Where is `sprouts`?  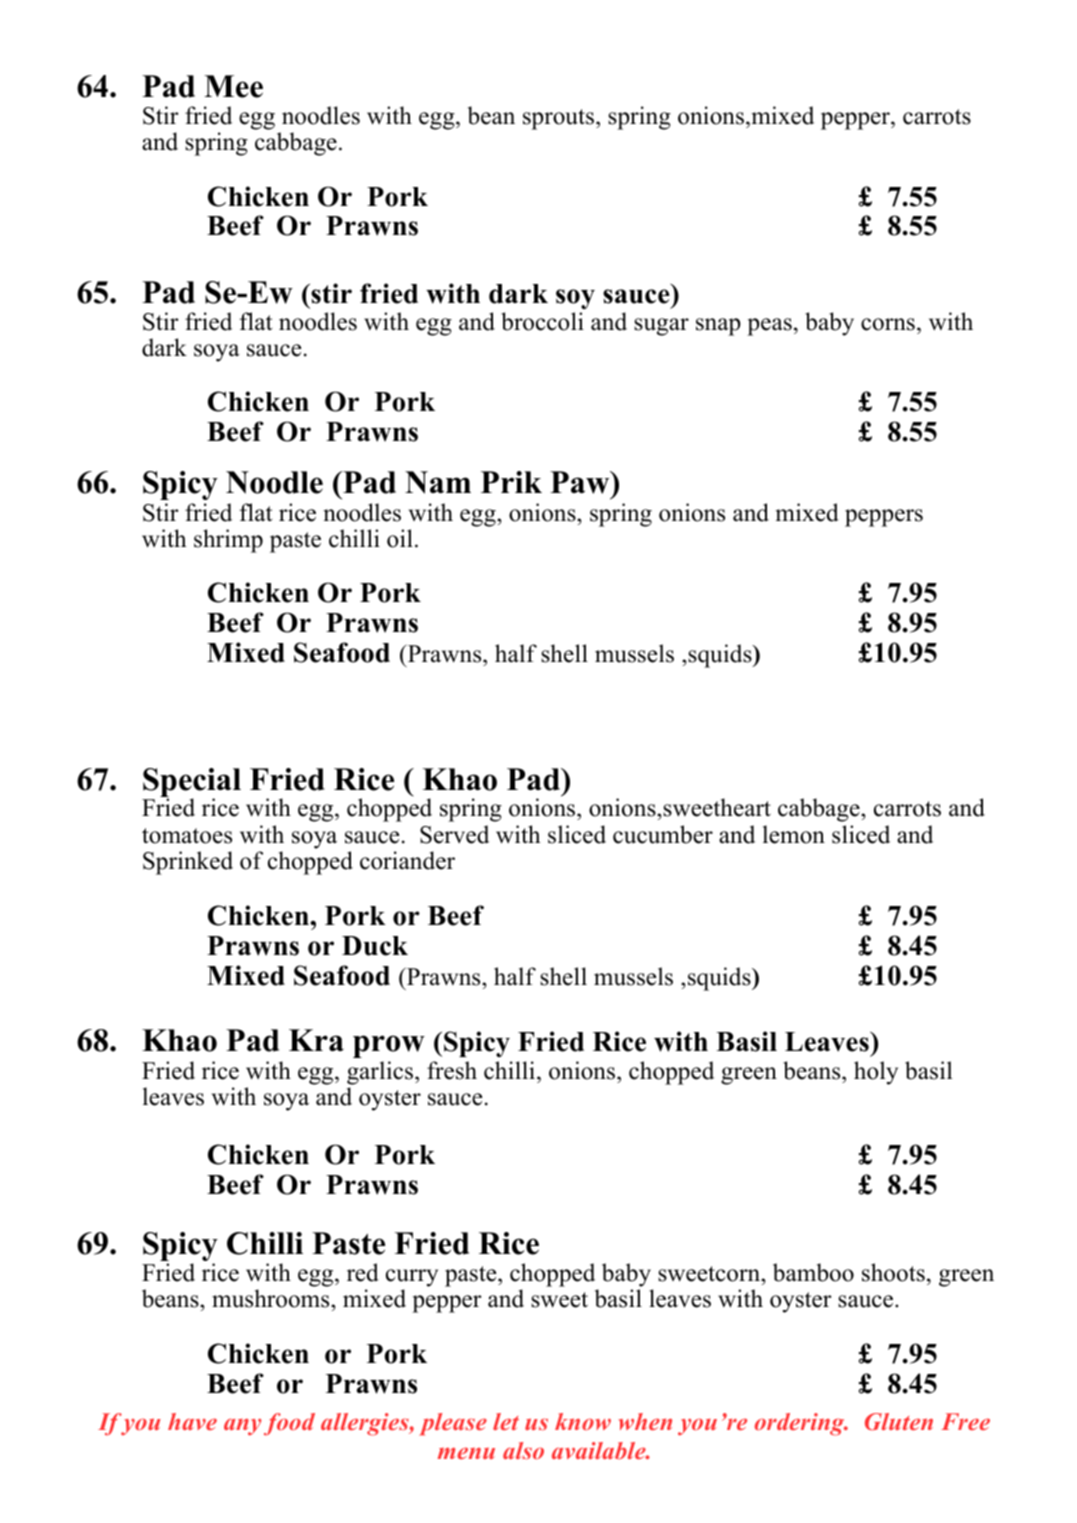
sprouts is located at coordinates (560, 119).
